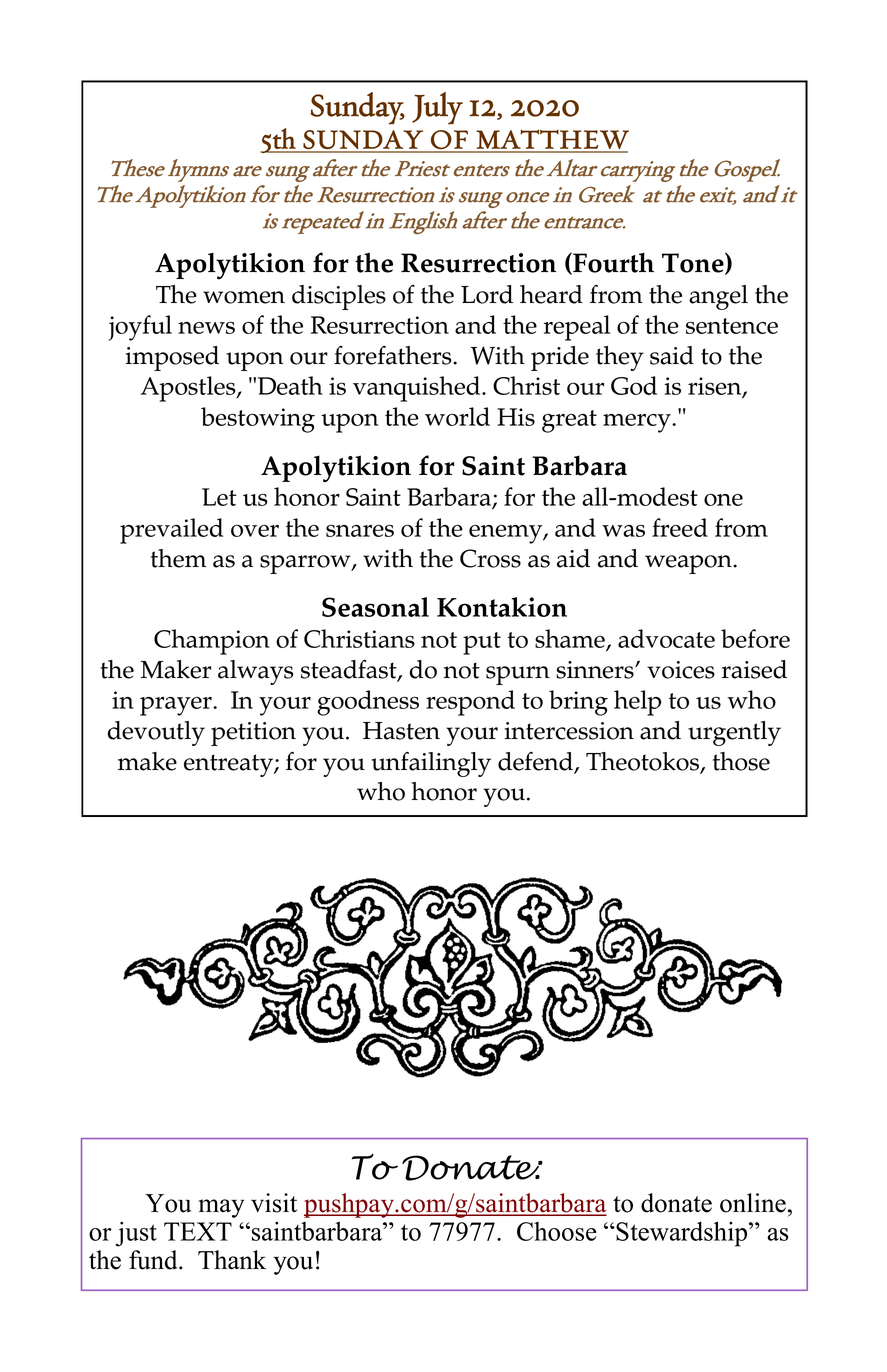 The width and height of the screenshot is (887, 1372). Describe the element at coordinates (718, 297) in the screenshot. I see `angel` at that location.
